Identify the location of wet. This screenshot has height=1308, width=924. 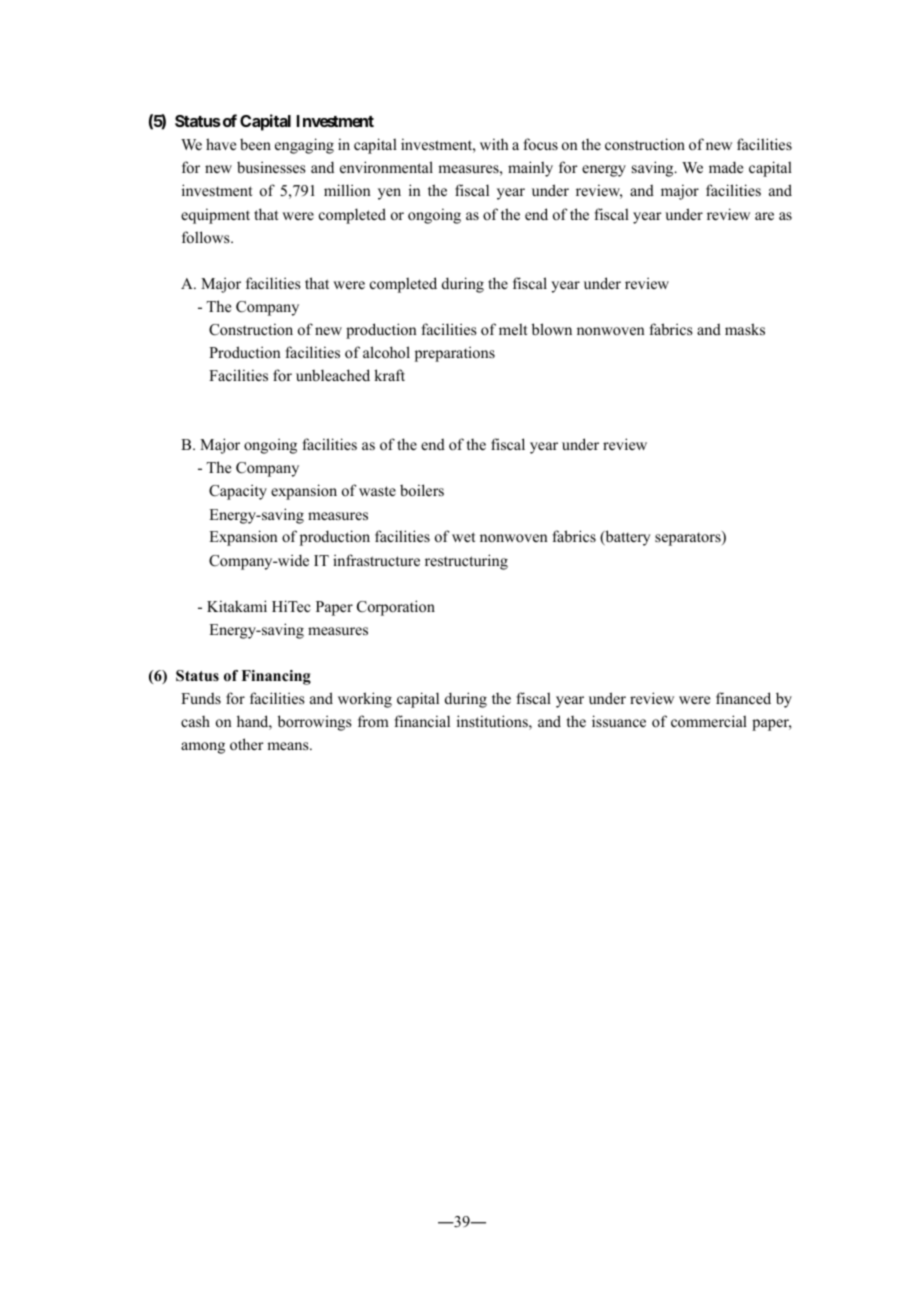
(463, 537).
